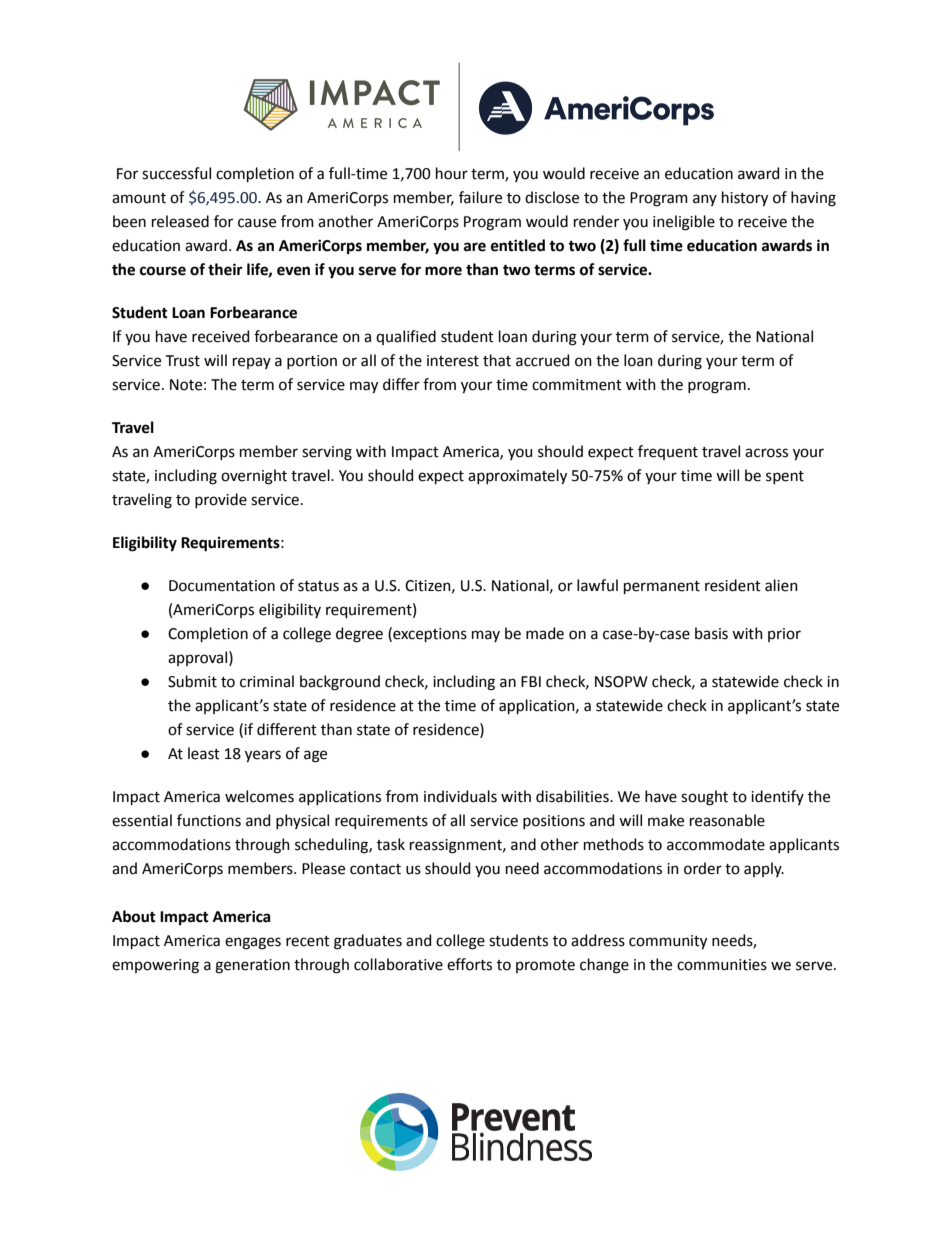  I want to click on Documentation, so click(222, 586).
